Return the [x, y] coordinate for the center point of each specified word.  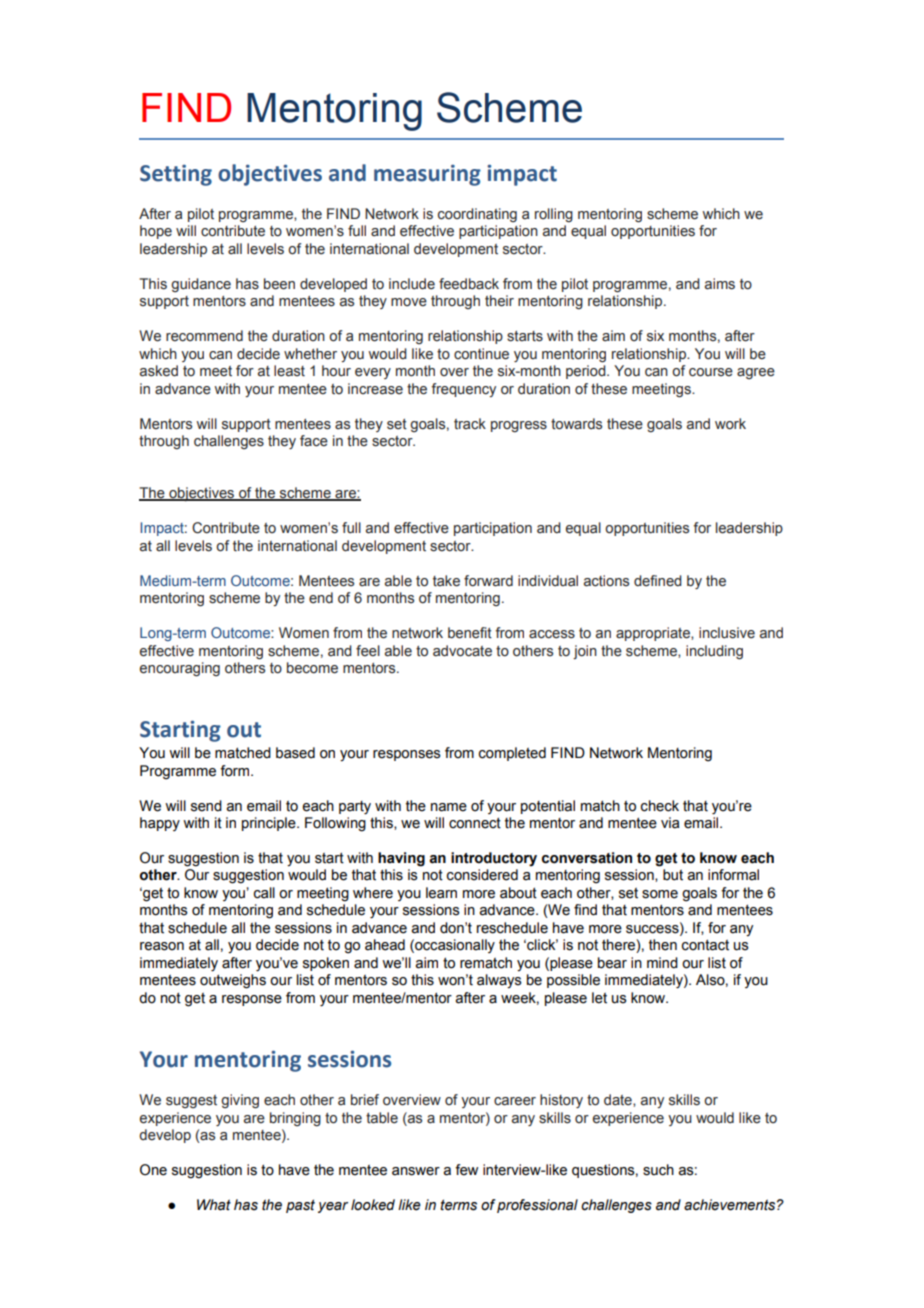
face [314, 441]
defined [658, 581]
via [670, 823]
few [466, 1170]
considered [482, 875]
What [214, 1205]
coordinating [477, 215]
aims [720, 284]
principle [270, 824]
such [658, 1170]
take [446, 581]
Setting [176, 175]
